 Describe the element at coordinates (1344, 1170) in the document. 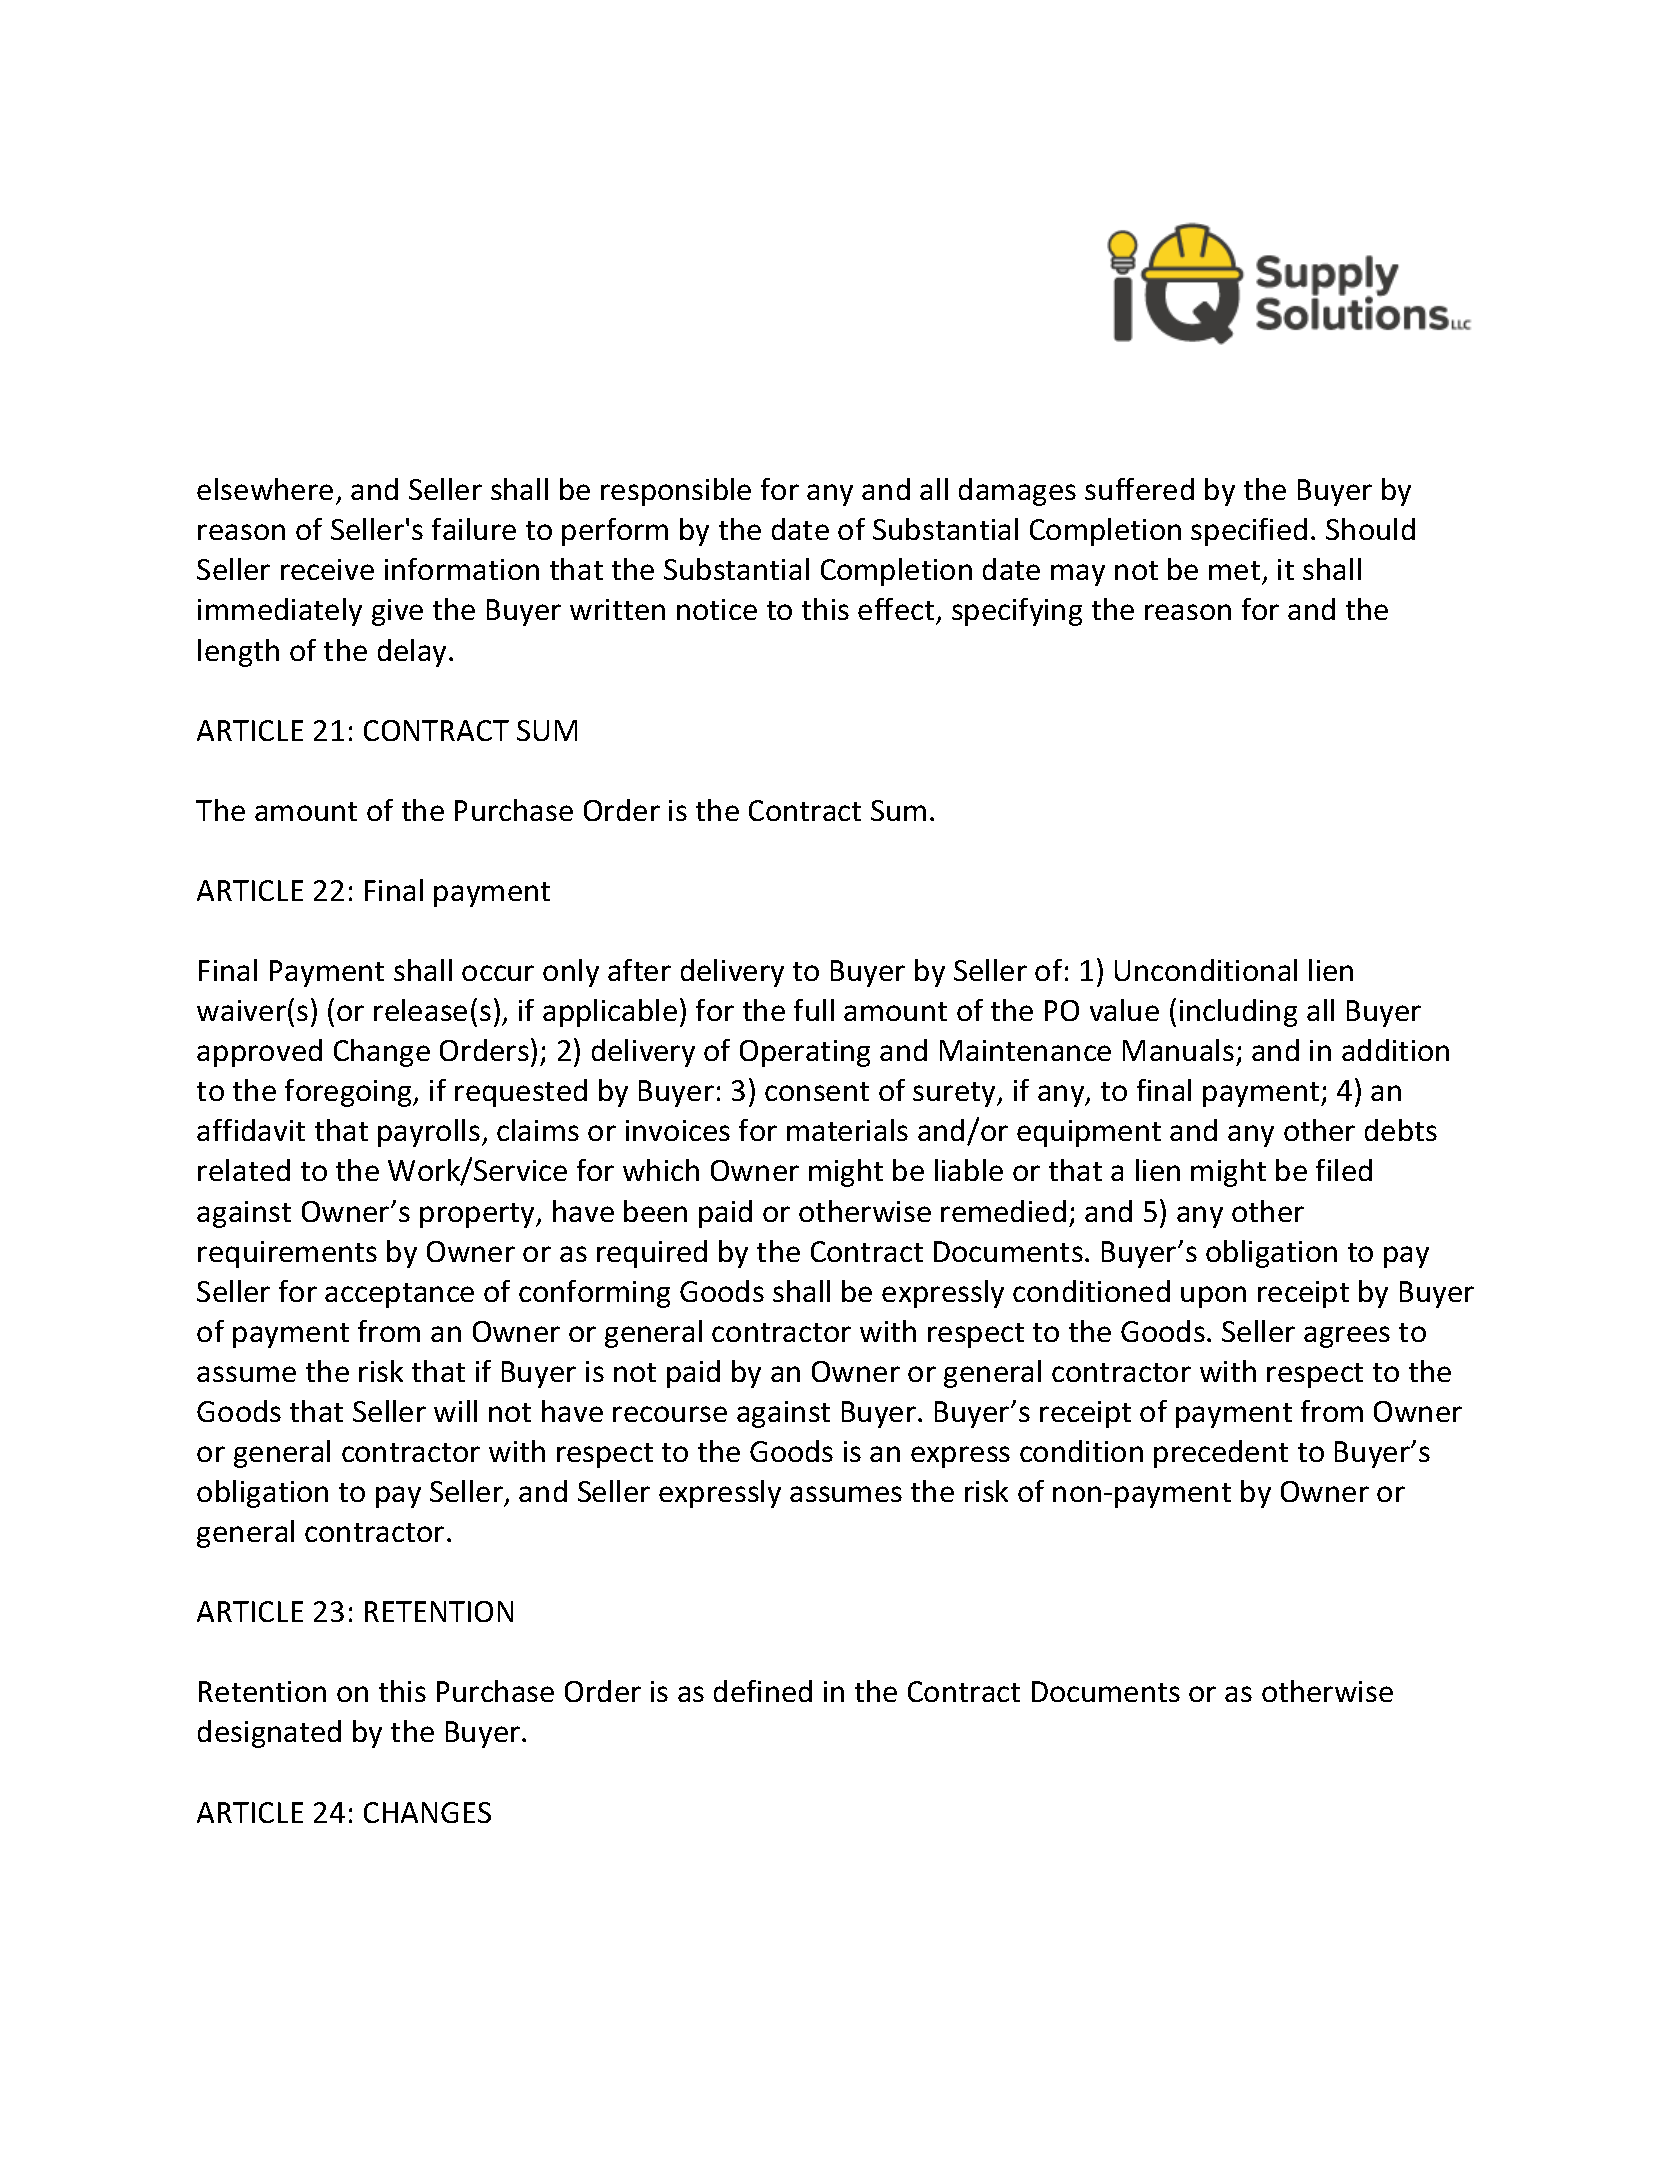

I see `filed` at that location.
